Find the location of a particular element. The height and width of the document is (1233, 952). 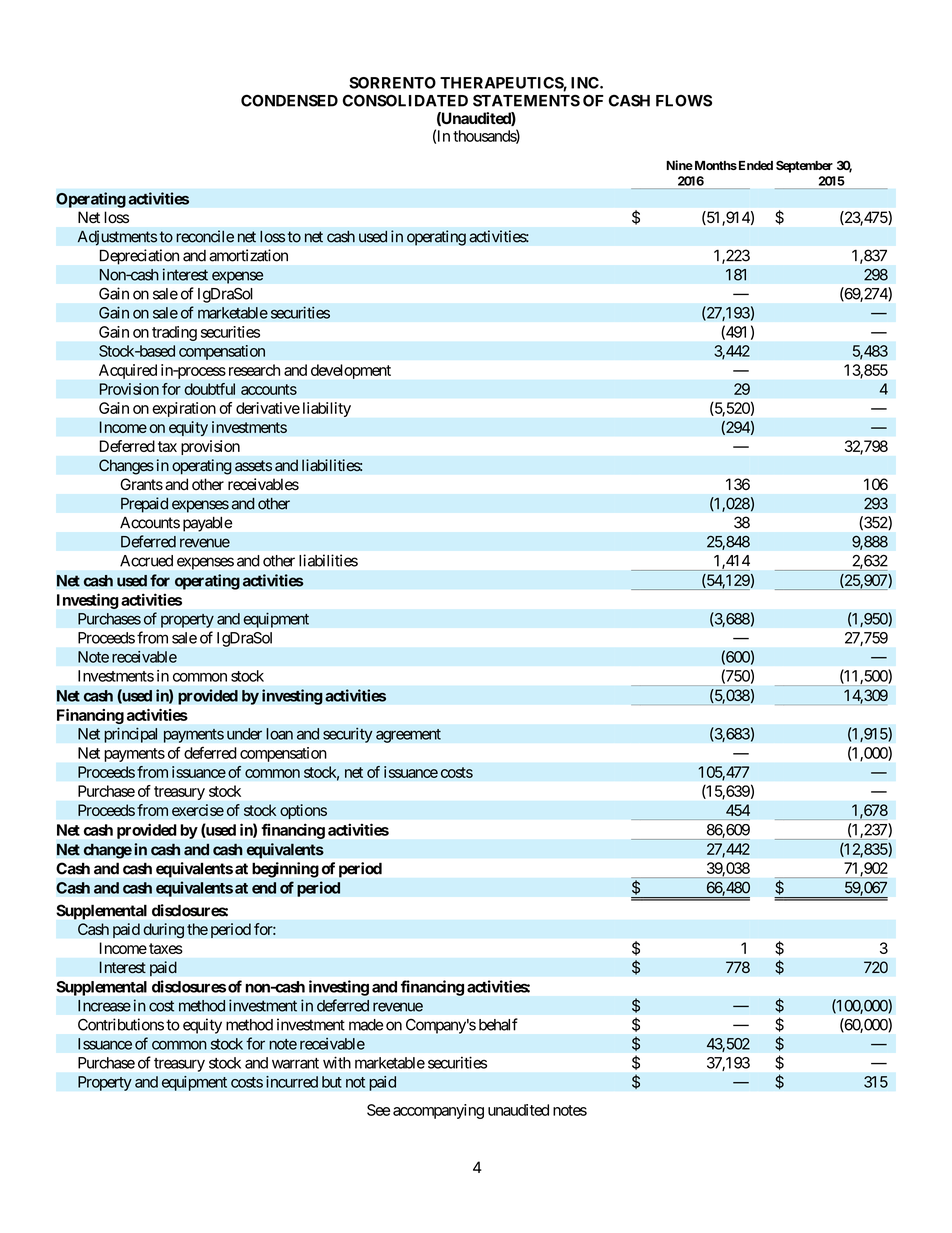

FLOWS is located at coordinates (684, 101).
